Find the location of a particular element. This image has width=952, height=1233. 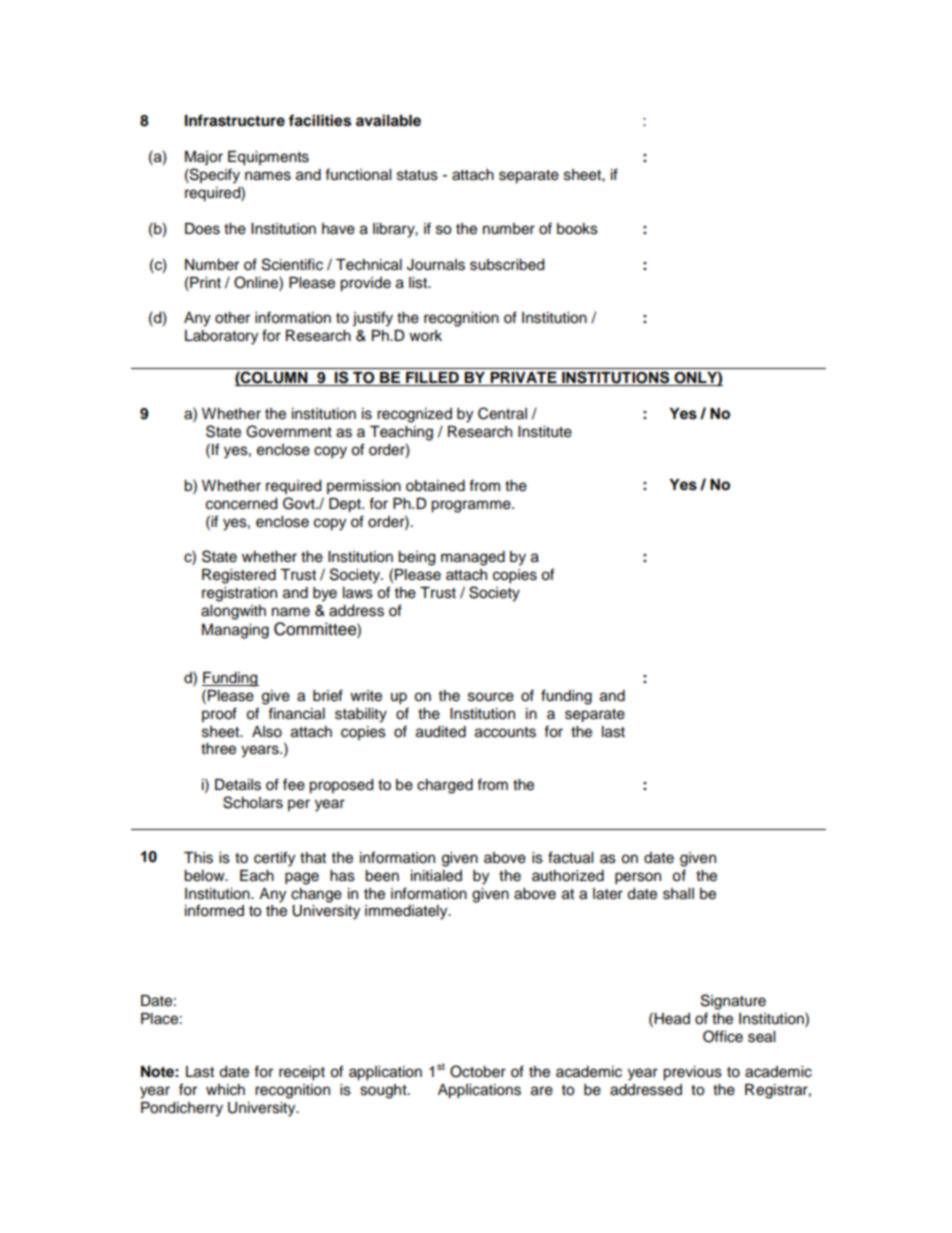

Equipments is located at coordinates (268, 158).
